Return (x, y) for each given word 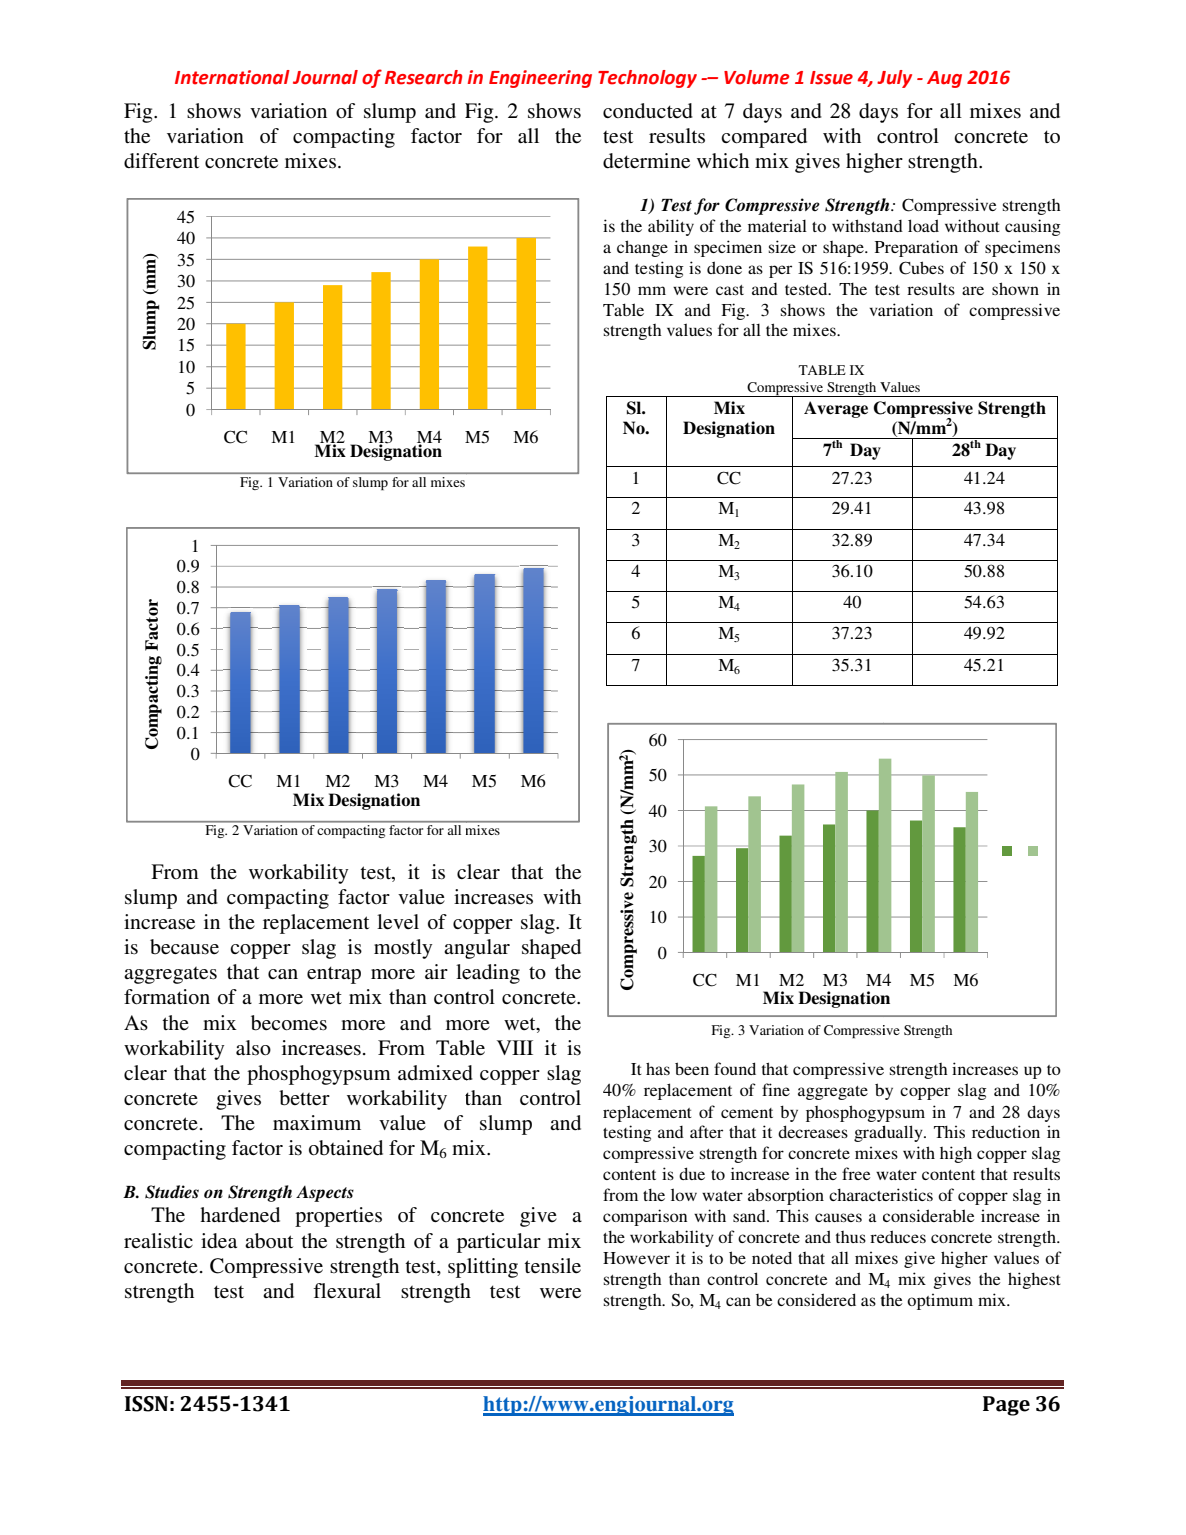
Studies (172, 1192)
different (161, 160)
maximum (317, 1122)
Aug (944, 79)
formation (167, 997)
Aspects (325, 1194)
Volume (757, 77)
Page (1006, 1406)
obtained (346, 1148)
